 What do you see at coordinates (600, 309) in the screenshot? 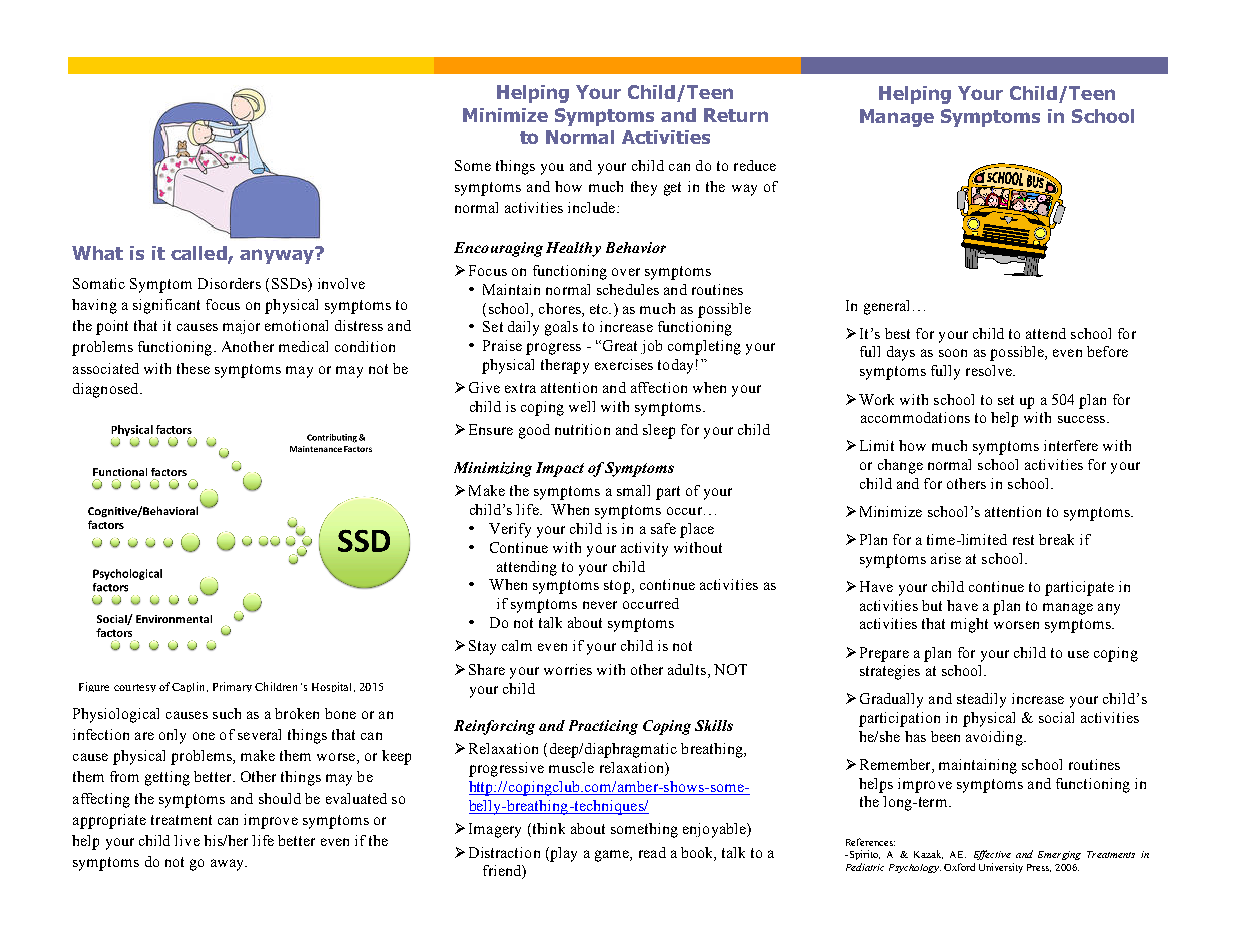
I see `etc` at bounding box center [600, 309].
